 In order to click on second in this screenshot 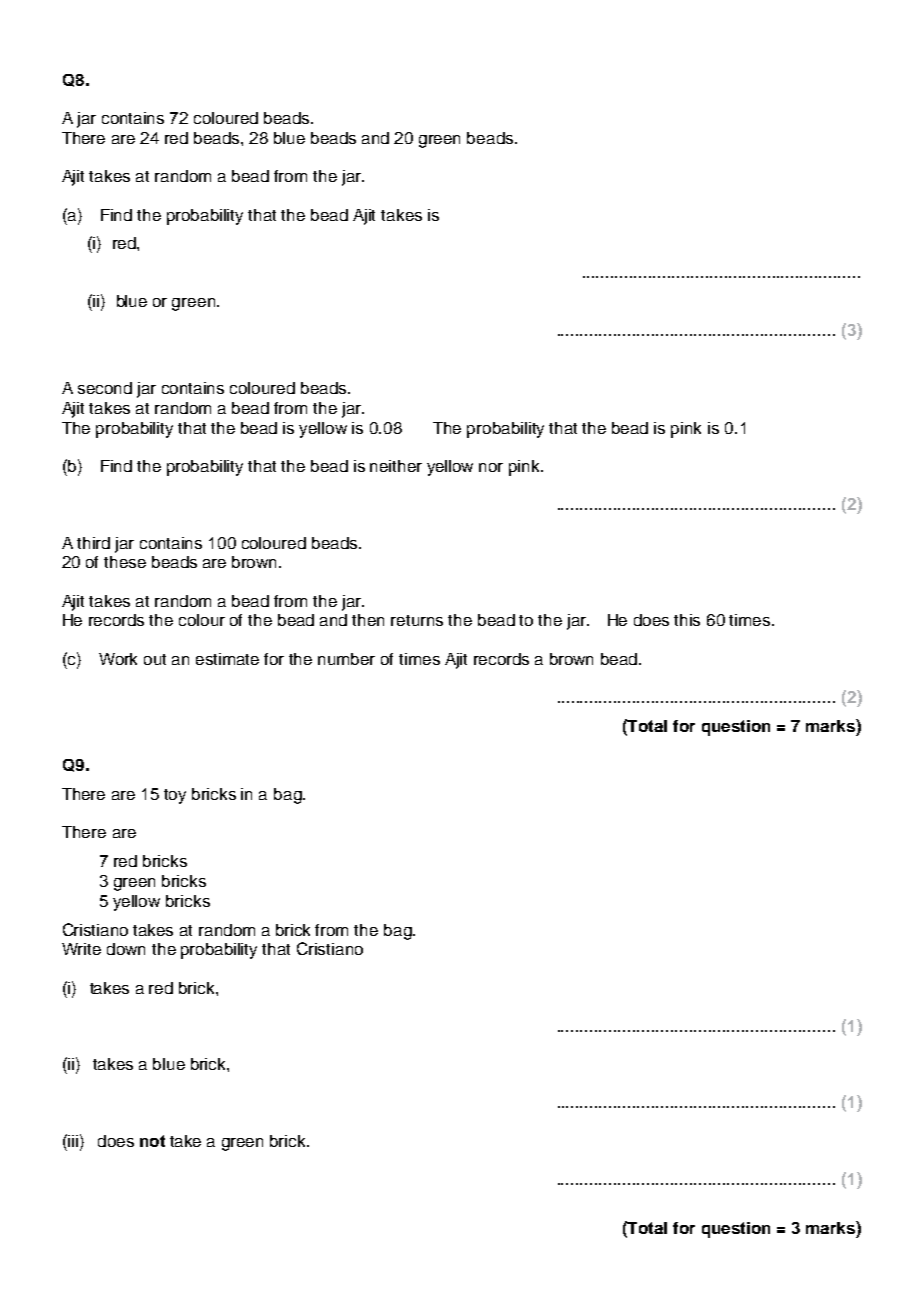, I will do `click(105, 388)`.
